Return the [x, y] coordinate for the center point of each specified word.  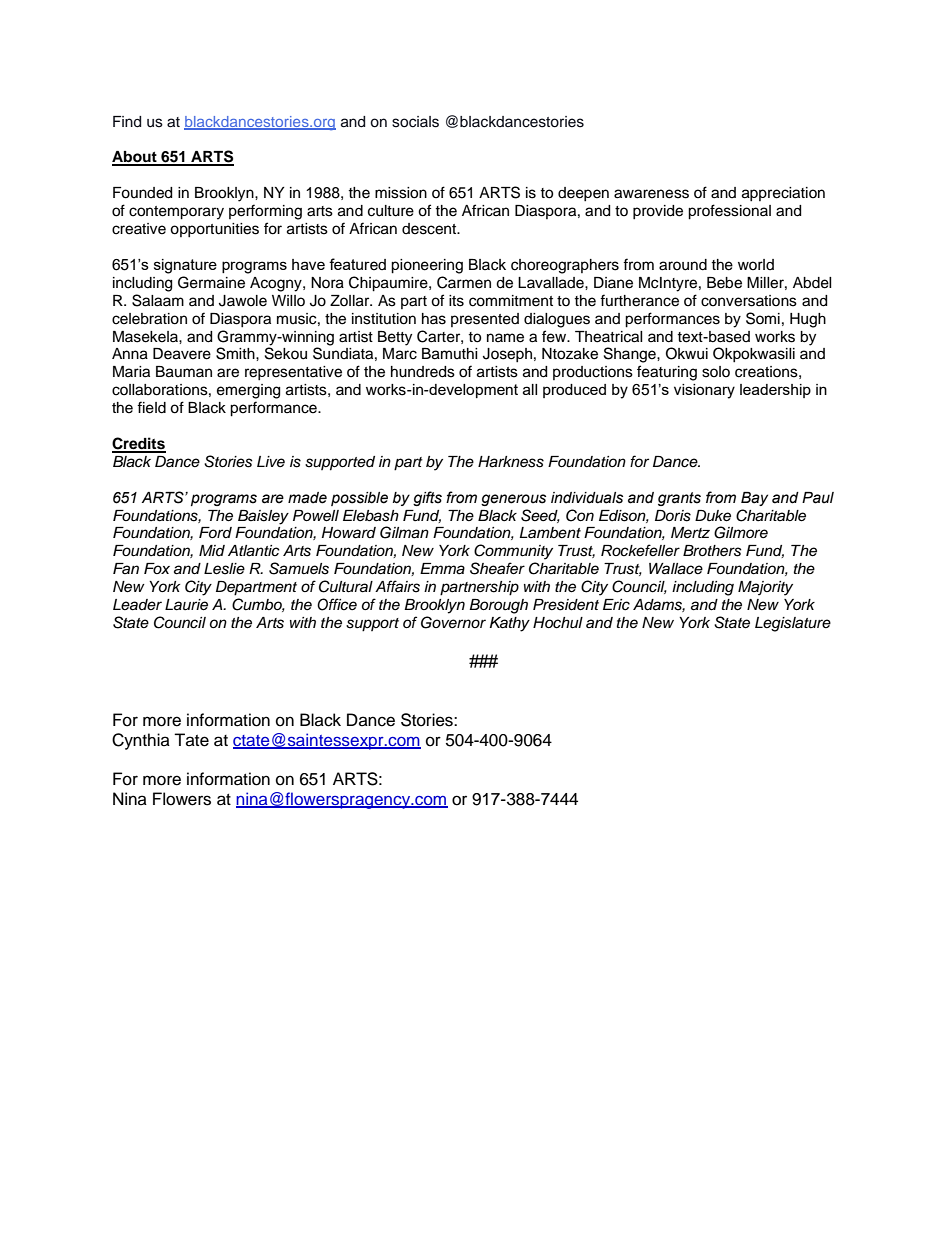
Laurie [186, 605]
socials [415, 122]
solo [716, 372]
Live [271, 461]
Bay [754, 499]
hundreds [423, 372]
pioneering [427, 266]
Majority [765, 588]
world [756, 264]
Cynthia [141, 741]
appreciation [783, 194]
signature [185, 266]
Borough [498, 606]
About [135, 158]
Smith [236, 353]
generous [513, 500]
